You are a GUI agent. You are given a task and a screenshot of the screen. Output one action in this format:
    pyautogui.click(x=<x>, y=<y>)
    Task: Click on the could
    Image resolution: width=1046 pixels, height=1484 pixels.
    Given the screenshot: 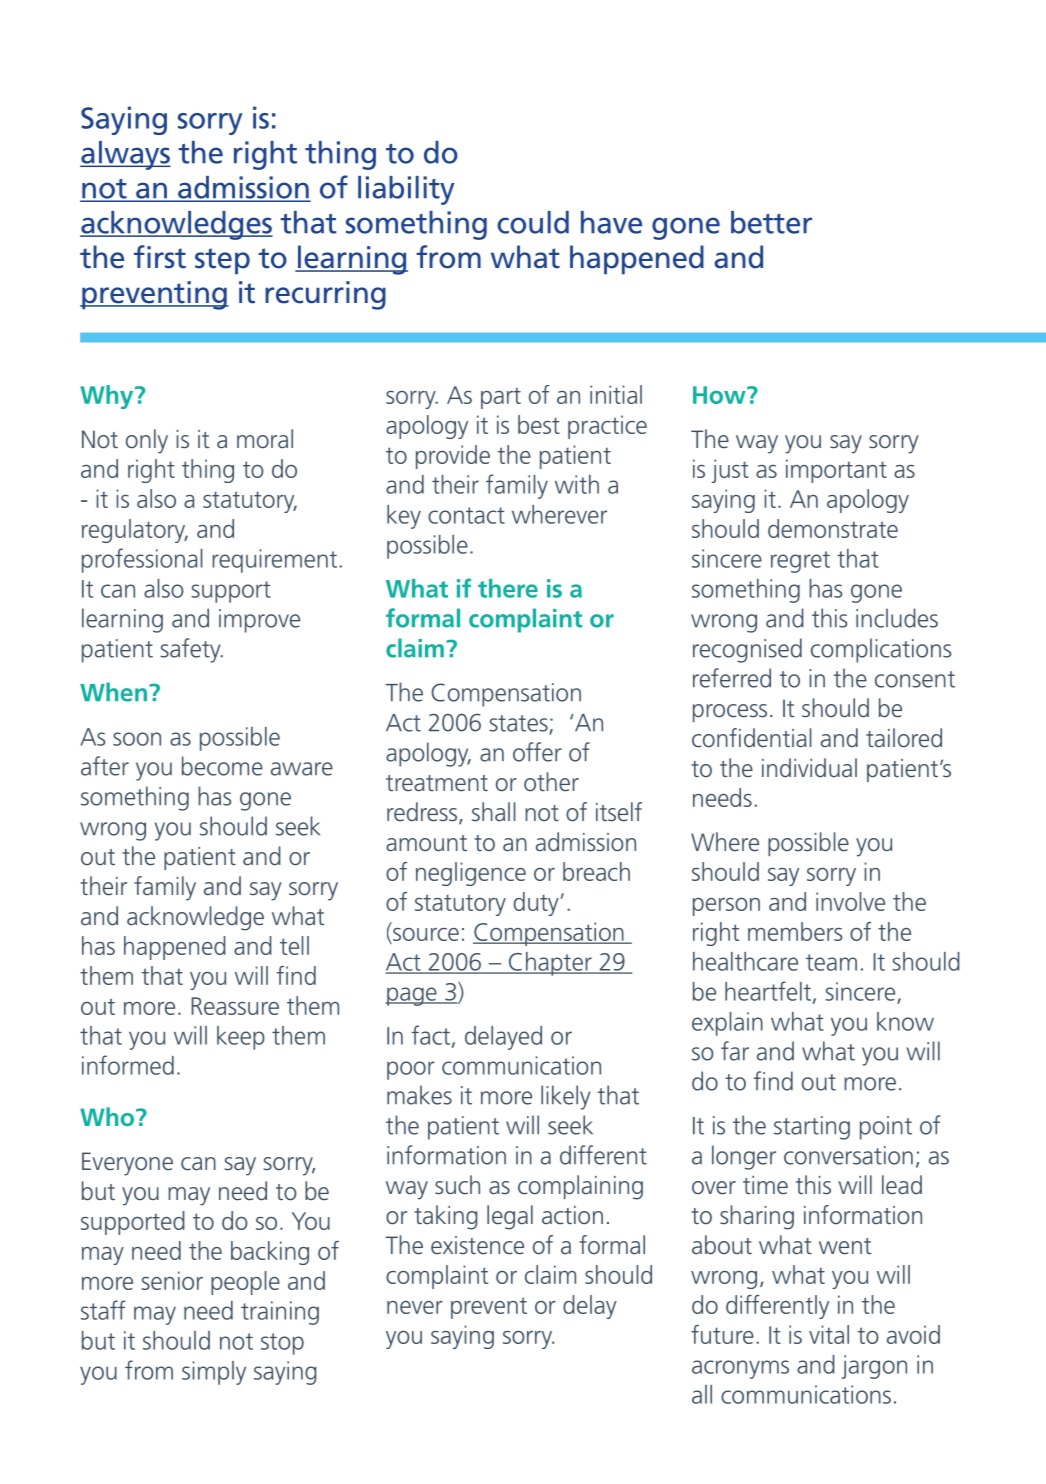 What is the action you would take?
    pyautogui.click(x=533, y=222)
